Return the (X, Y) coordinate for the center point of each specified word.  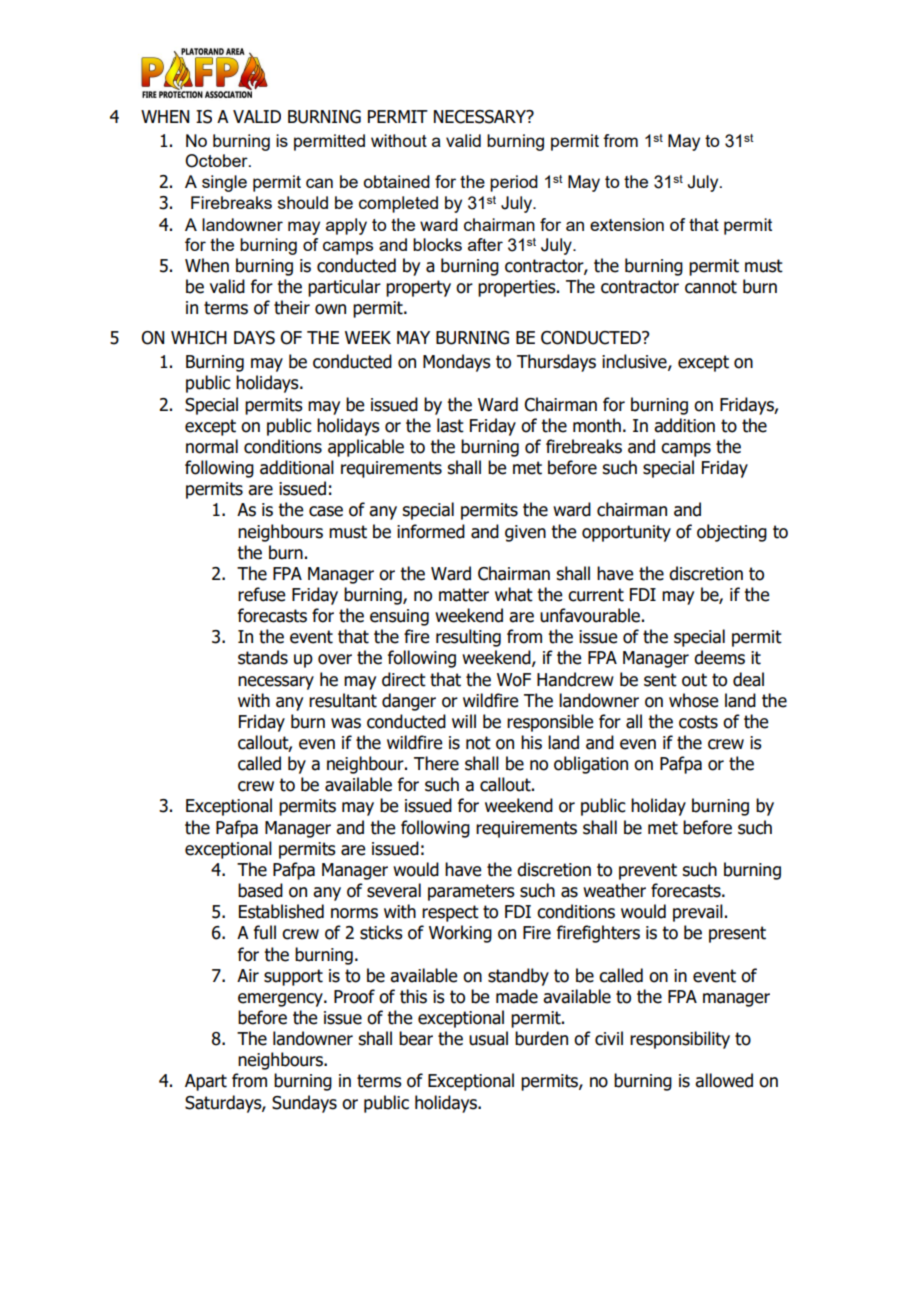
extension (627, 224)
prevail (698, 913)
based (260, 890)
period (514, 183)
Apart (206, 1082)
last (450, 425)
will (464, 721)
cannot (711, 287)
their (292, 307)
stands (263, 657)
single (224, 183)
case (326, 511)
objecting (732, 533)
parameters (471, 892)
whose (694, 700)
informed (431, 531)
